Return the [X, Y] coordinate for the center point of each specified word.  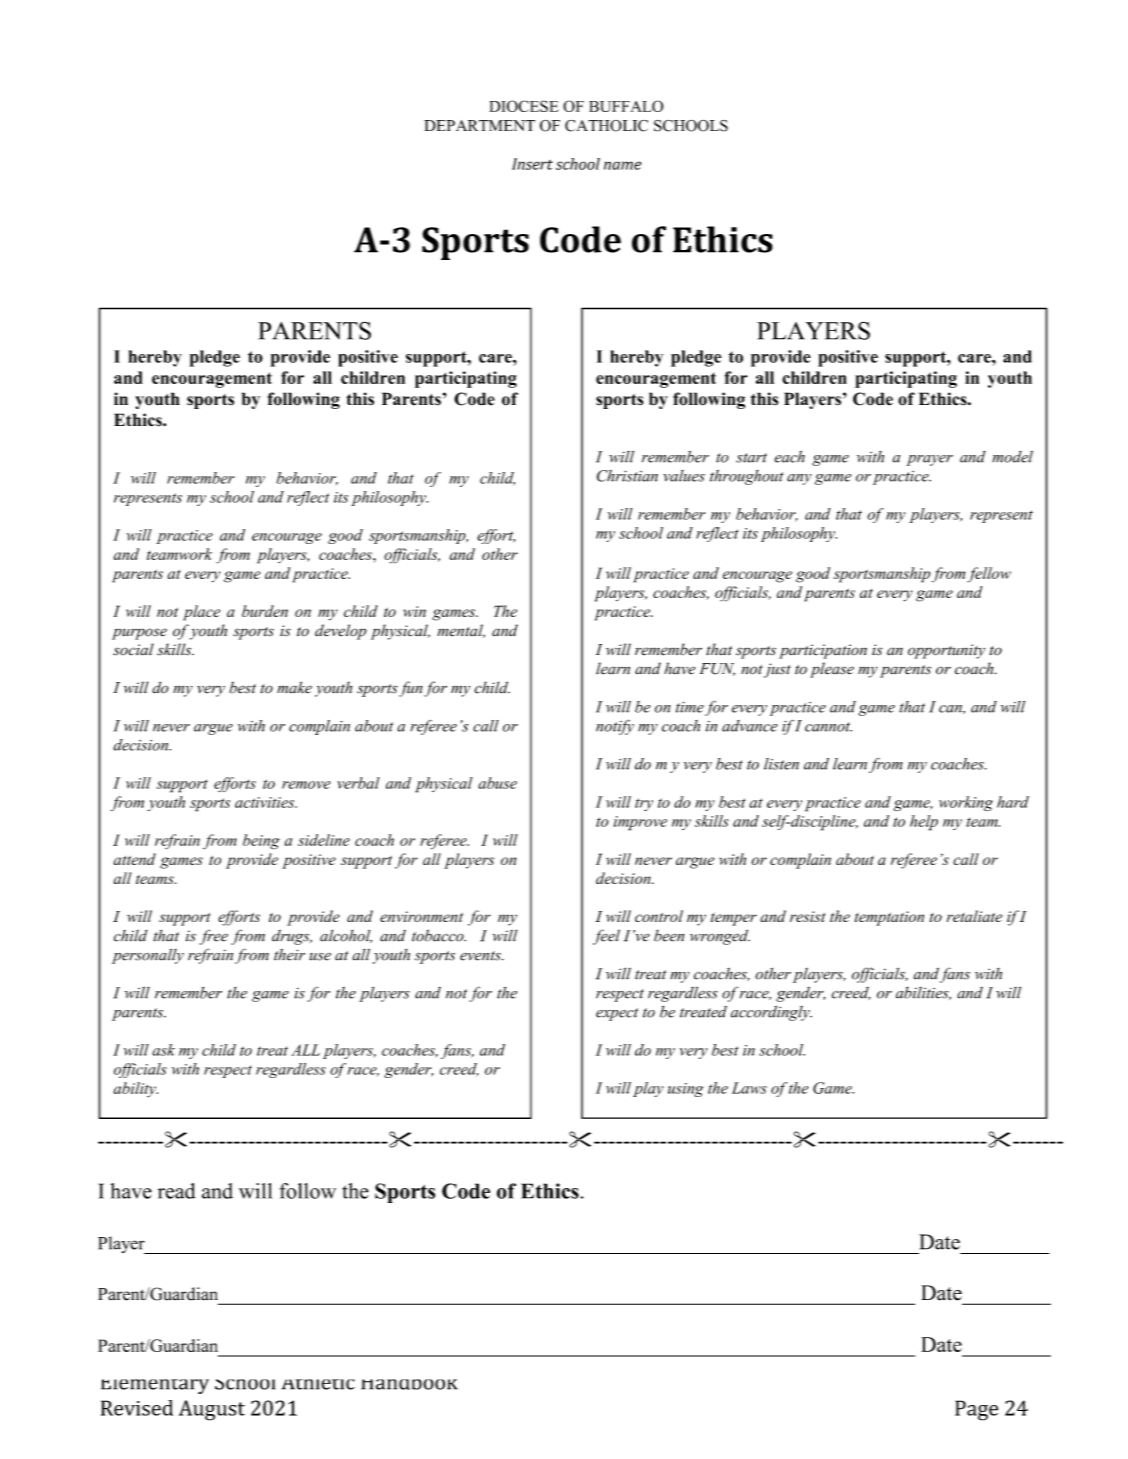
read [177, 1191]
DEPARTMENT [479, 125]
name [622, 165]
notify [615, 727]
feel [606, 937]
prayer [930, 460]
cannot [828, 727]
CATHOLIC [606, 126]
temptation [889, 918]
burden [265, 611]
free [213, 937]
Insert [532, 164]
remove [306, 785]
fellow [989, 575]
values [684, 476]
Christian [627, 476]
